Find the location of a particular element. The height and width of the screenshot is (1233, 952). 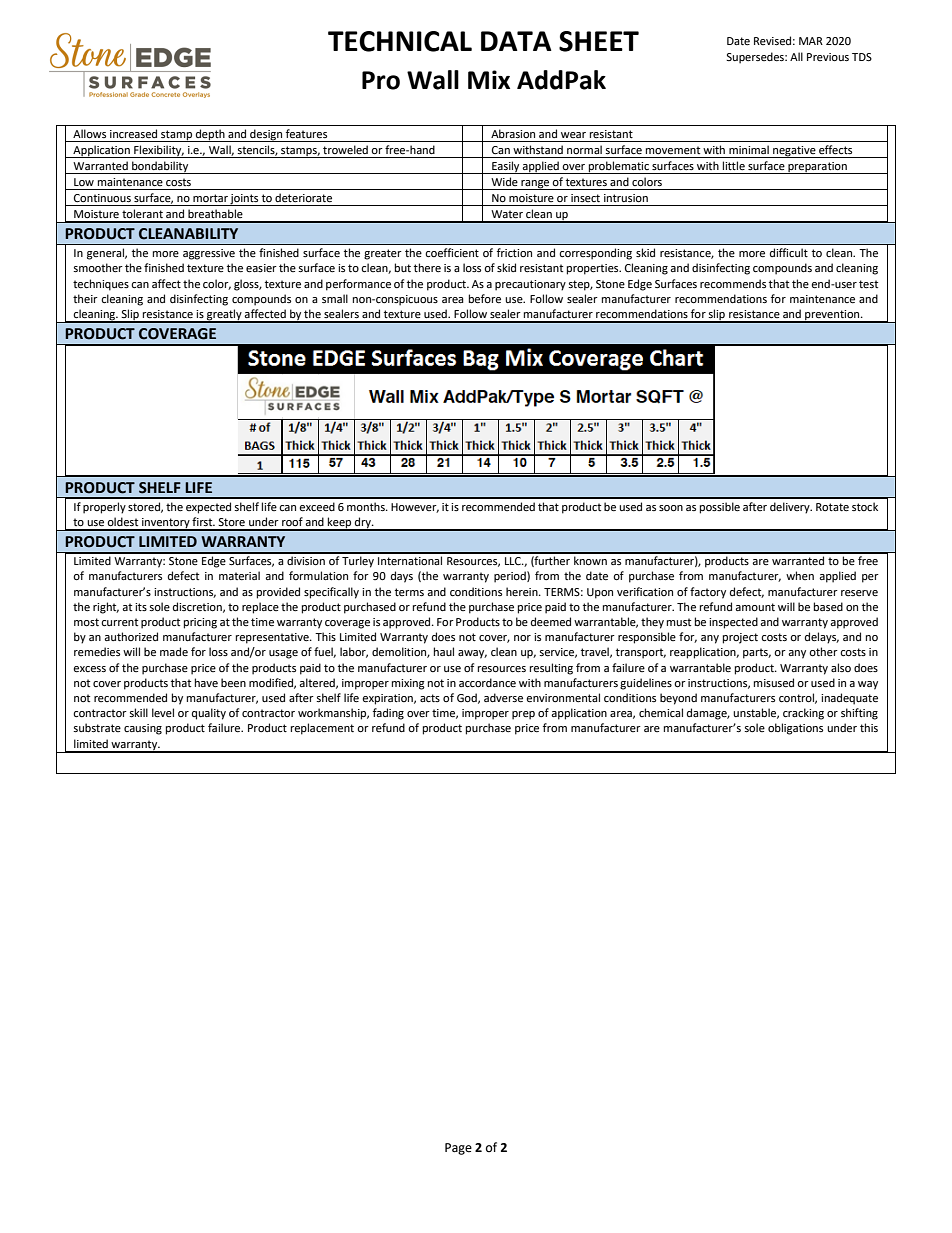

adverse is located at coordinates (503, 698).
